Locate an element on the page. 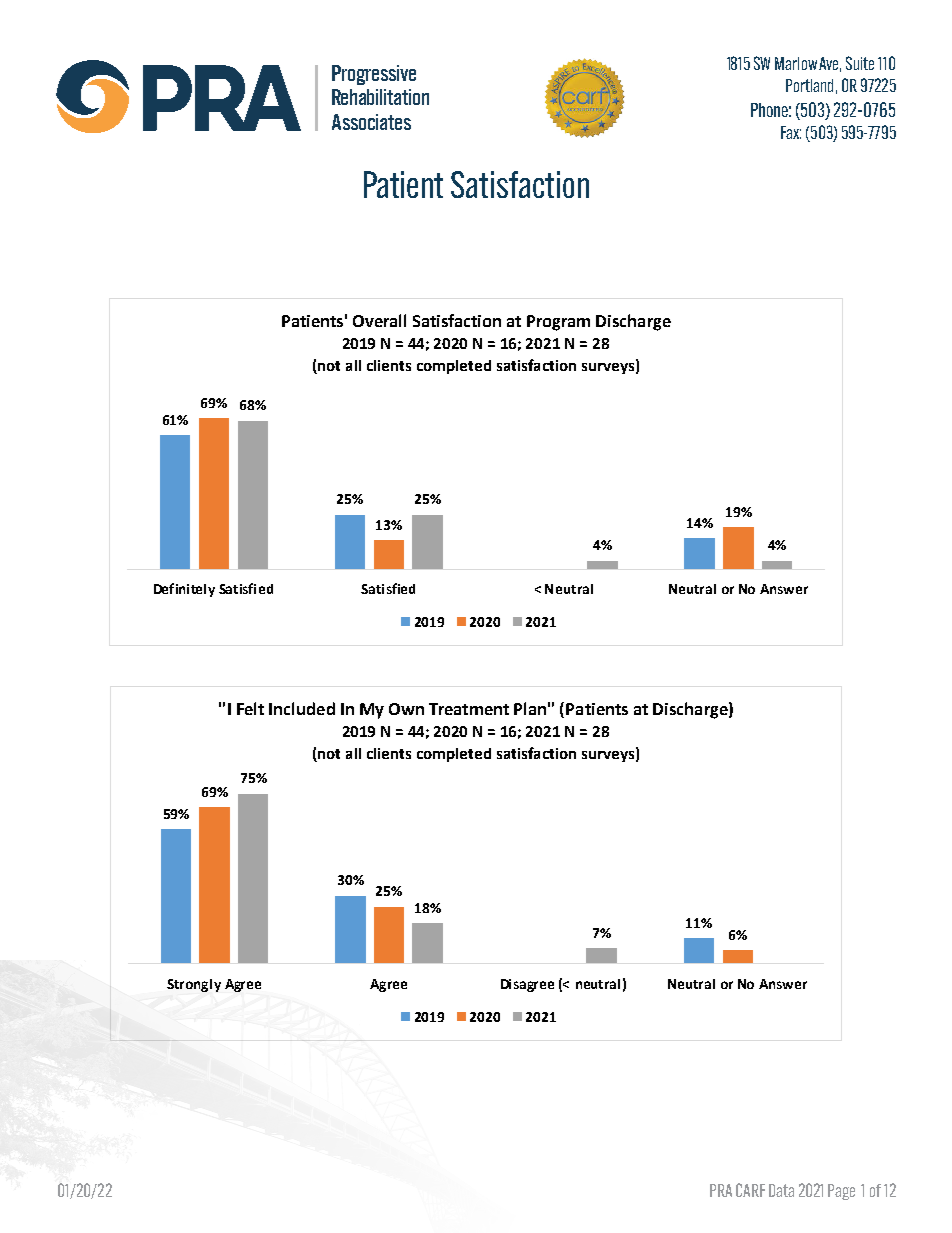 The image size is (952, 1233). Treatment is located at coordinates (469, 709).
